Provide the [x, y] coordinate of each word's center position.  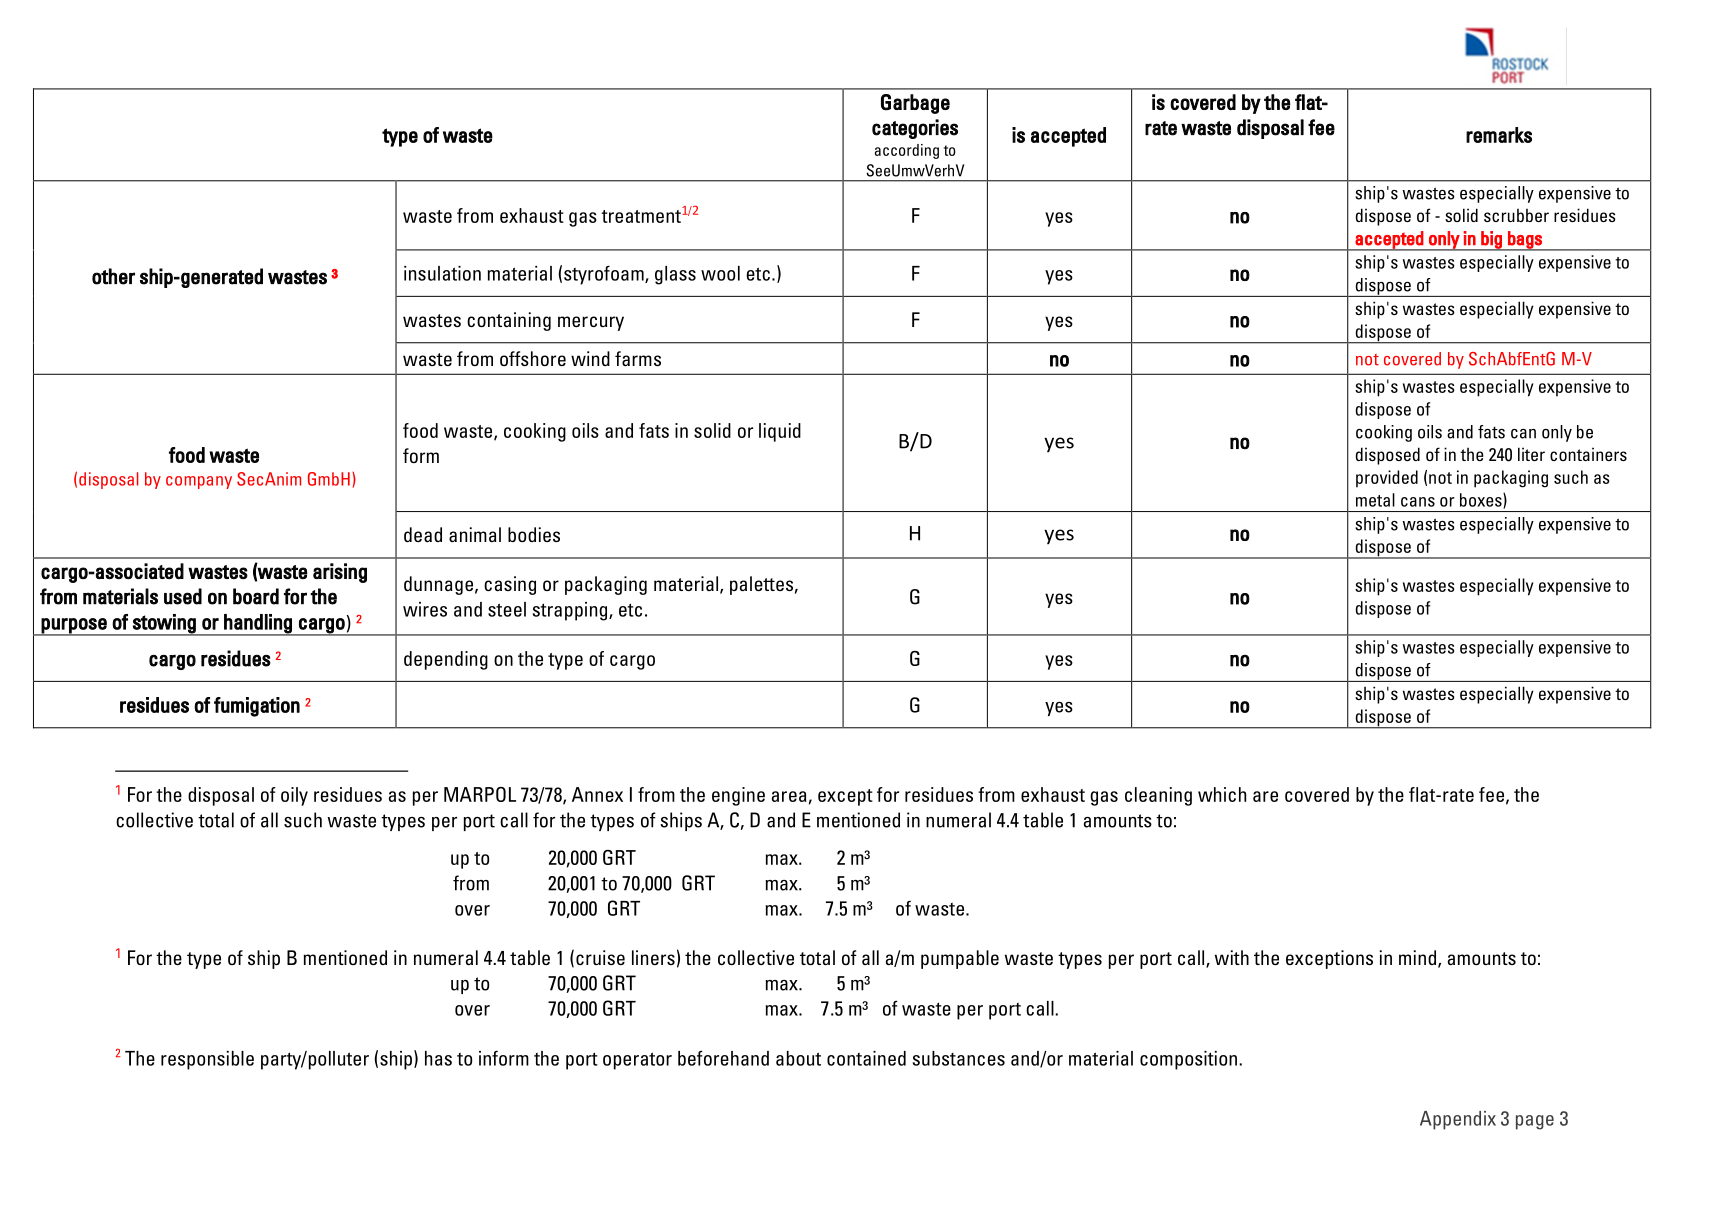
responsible [207, 1060]
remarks [1499, 135]
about [798, 1058]
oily [294, 796]
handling [258, 624]
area [789, 796]
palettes [761, 585]
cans [1418, 502]
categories [915, 129]
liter [1531, 454]
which [1222, 794]
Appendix [1458, 1120]
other [113, 276]
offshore [533, 358]
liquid [780, 432]
